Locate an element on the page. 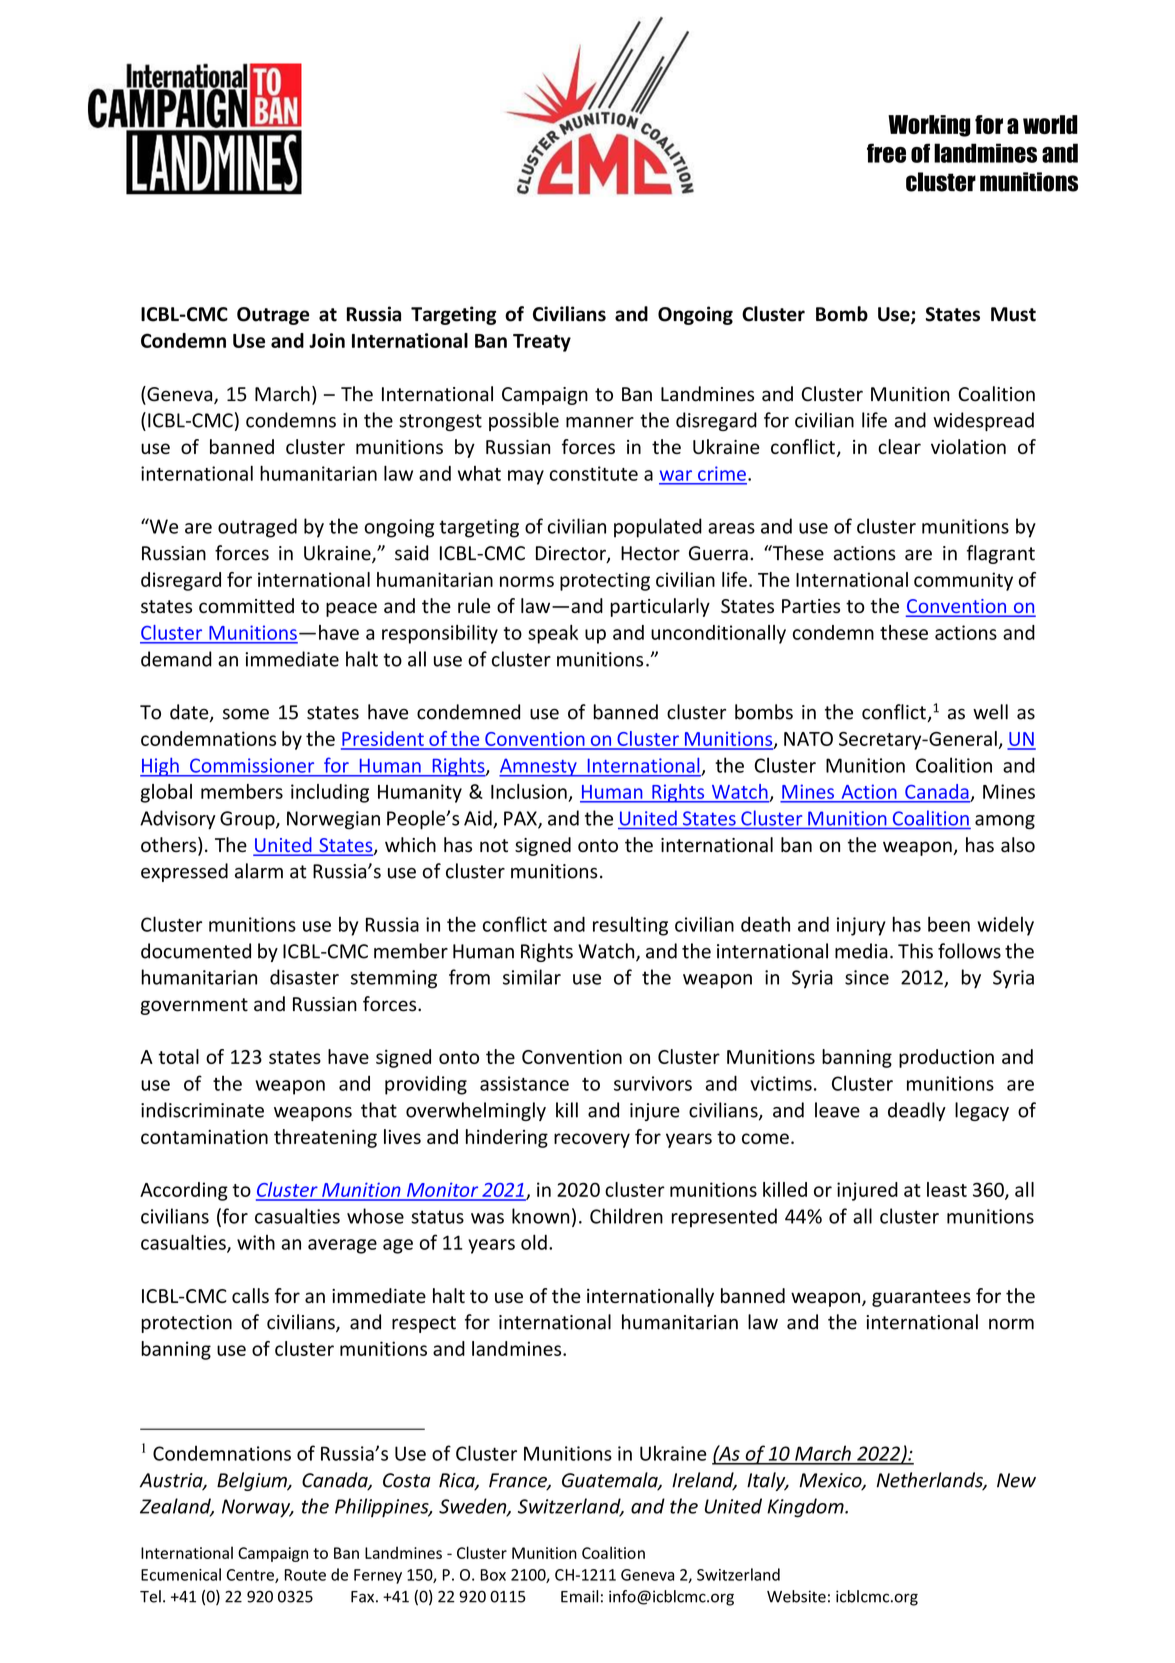 Image resolution: width=1175 pixels, height=1663 pixels. Centre is located at coordinates (251, 1576).
